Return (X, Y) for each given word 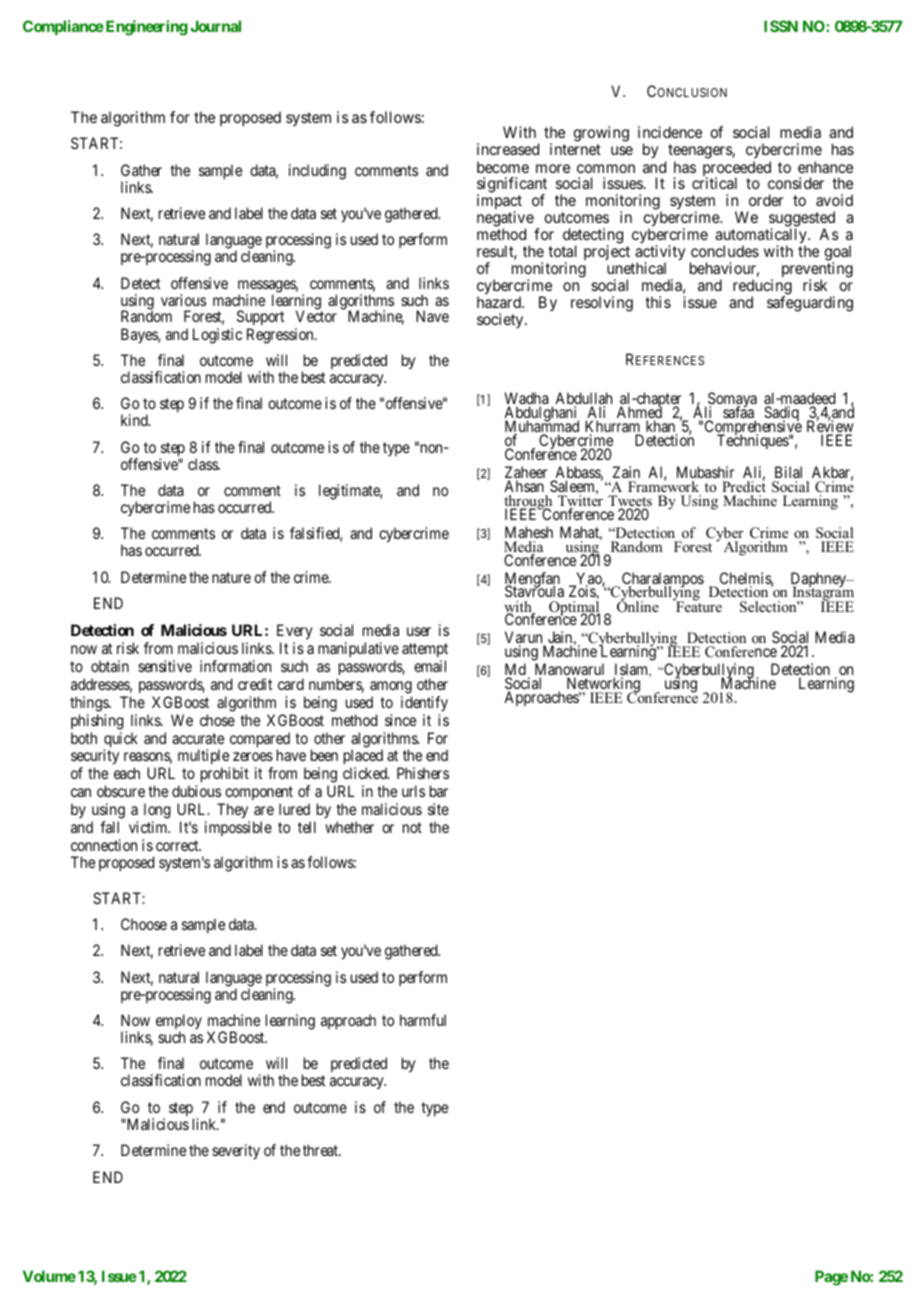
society (501, 320)
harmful (423, 1020)
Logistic (217, 336)
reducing (762, 288)
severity (236, 1151)
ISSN (781, 26)
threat (322, 1150)
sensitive (165, 666)
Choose (144, 924)
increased (508, 149)
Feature (698, 605)
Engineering (145, 28)
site (438, 809)
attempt (425, 650)
